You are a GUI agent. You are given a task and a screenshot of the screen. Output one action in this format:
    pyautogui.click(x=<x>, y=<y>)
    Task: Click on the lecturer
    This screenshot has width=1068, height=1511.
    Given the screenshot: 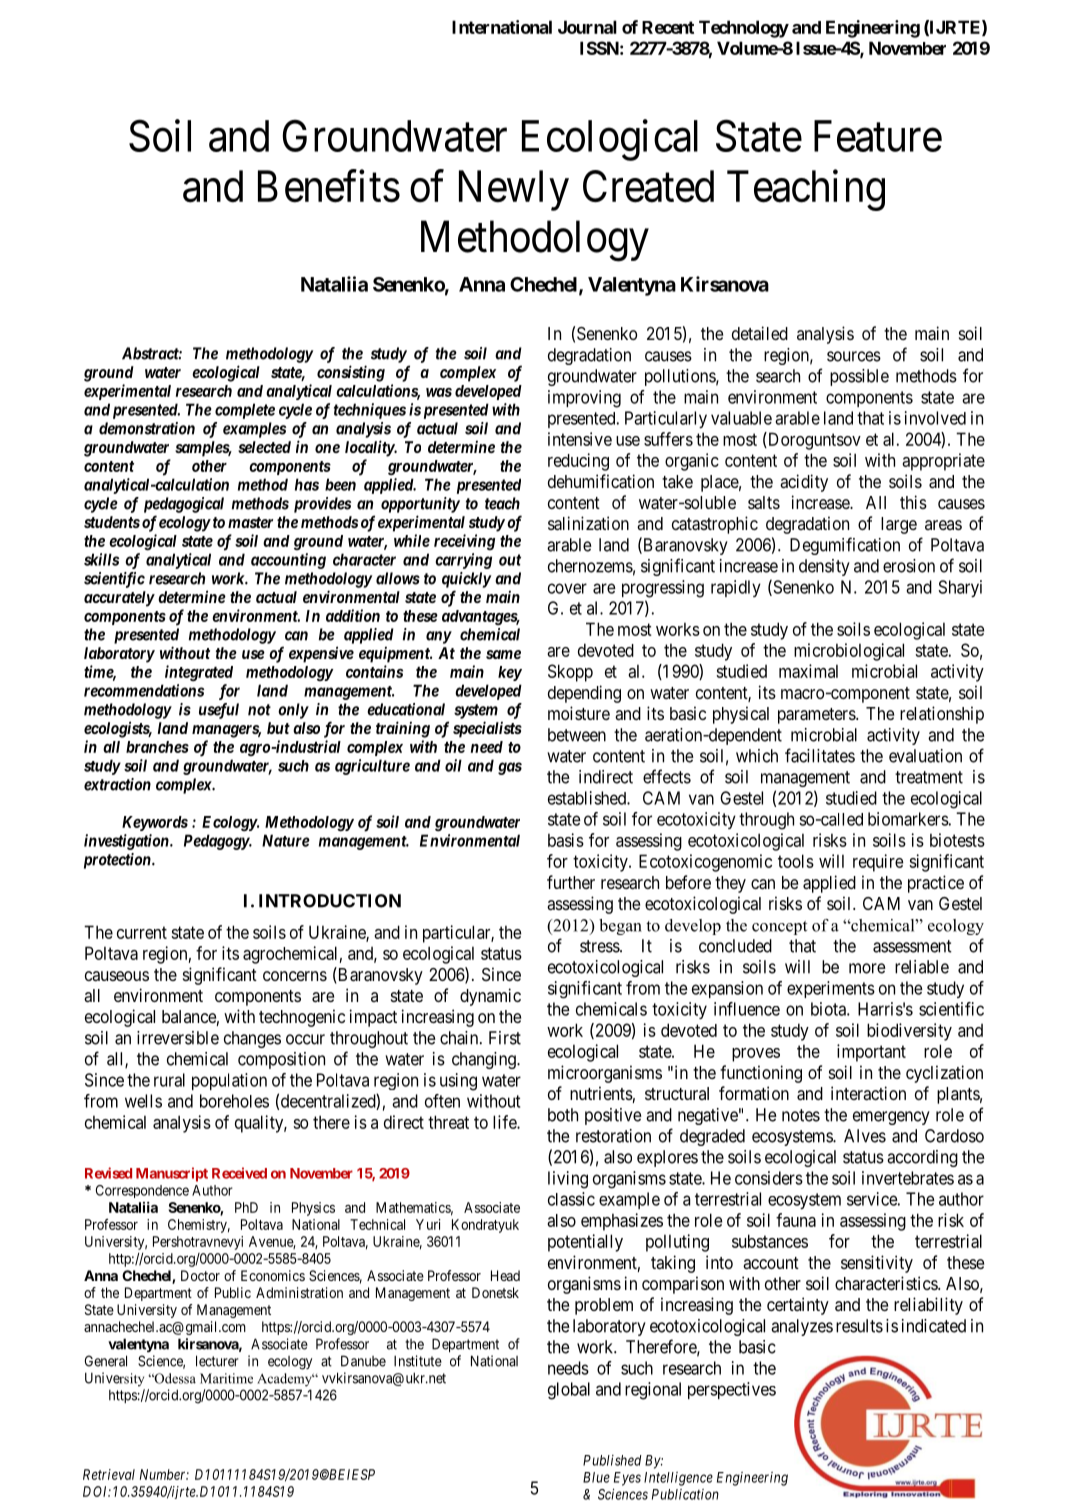 What is the action you would take?
    pyautogui.click(x=217, y=1361)
